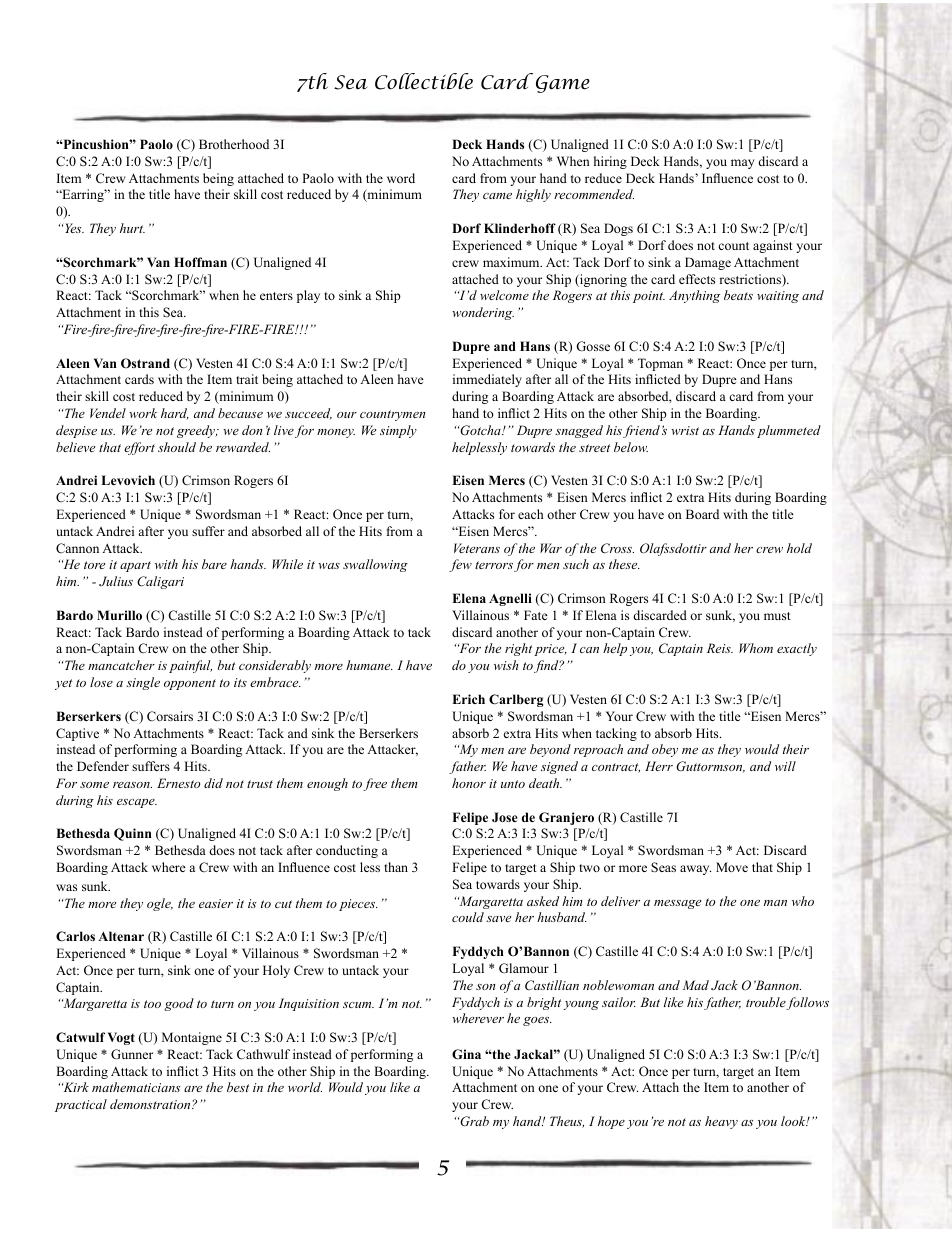 The image size is (952, 1233). Describe the element at coordinates (777, 616) in the screenshot. I see `must` at that location.
